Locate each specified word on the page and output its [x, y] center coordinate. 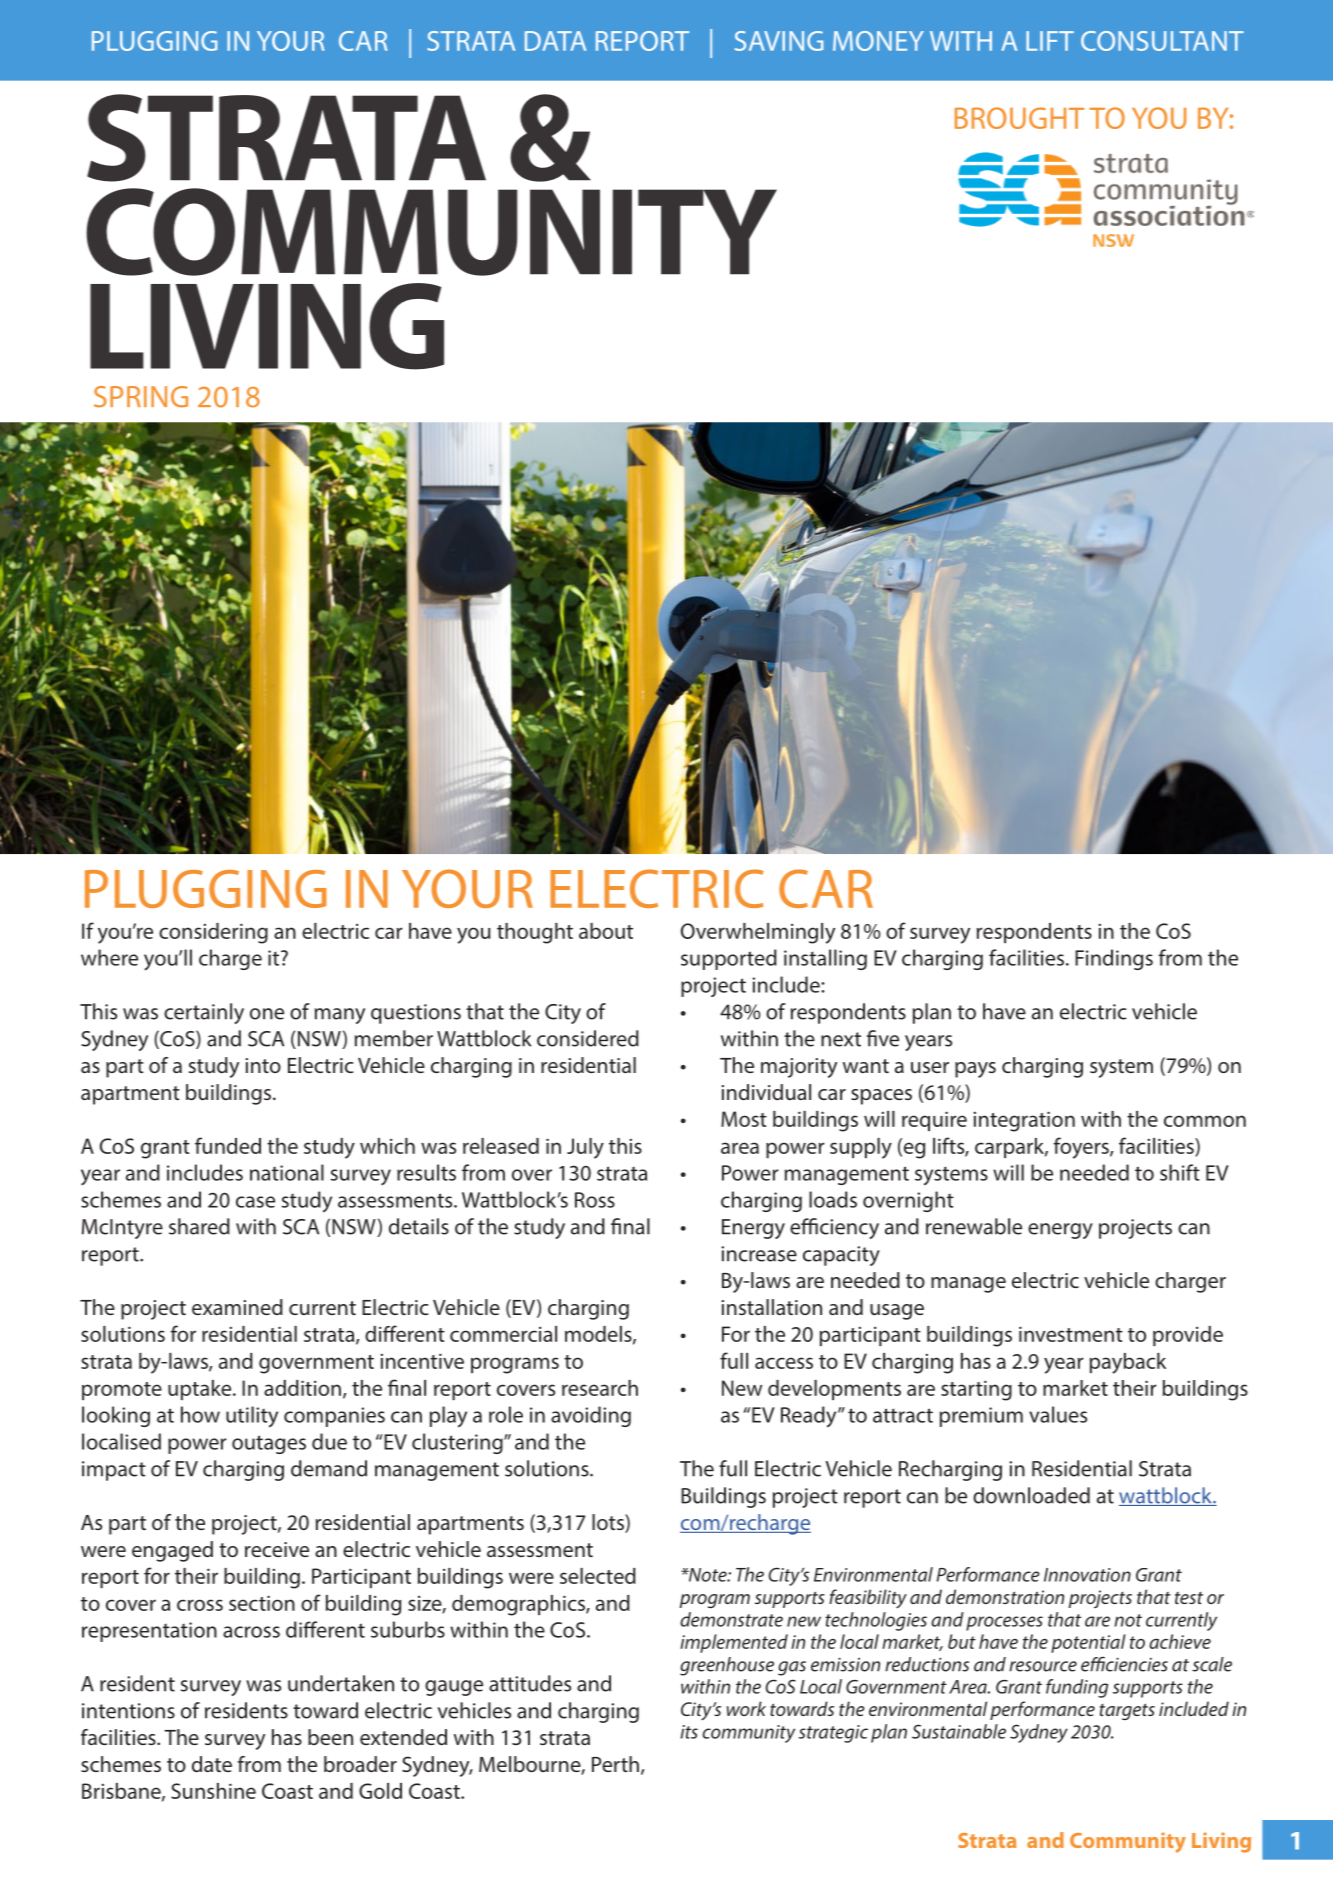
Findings [1114, 959]
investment [1071, 1334]
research [600, 1388]
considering [213, 933]
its [689, 1732]
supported [729, 959]
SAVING [779, 41]
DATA [555, 41]
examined [237, 1307]
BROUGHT [1019, 118]
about [606, 931]
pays [975, 1070]
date [212, 1764]
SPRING [141, 397]
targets [1127, 1712]
